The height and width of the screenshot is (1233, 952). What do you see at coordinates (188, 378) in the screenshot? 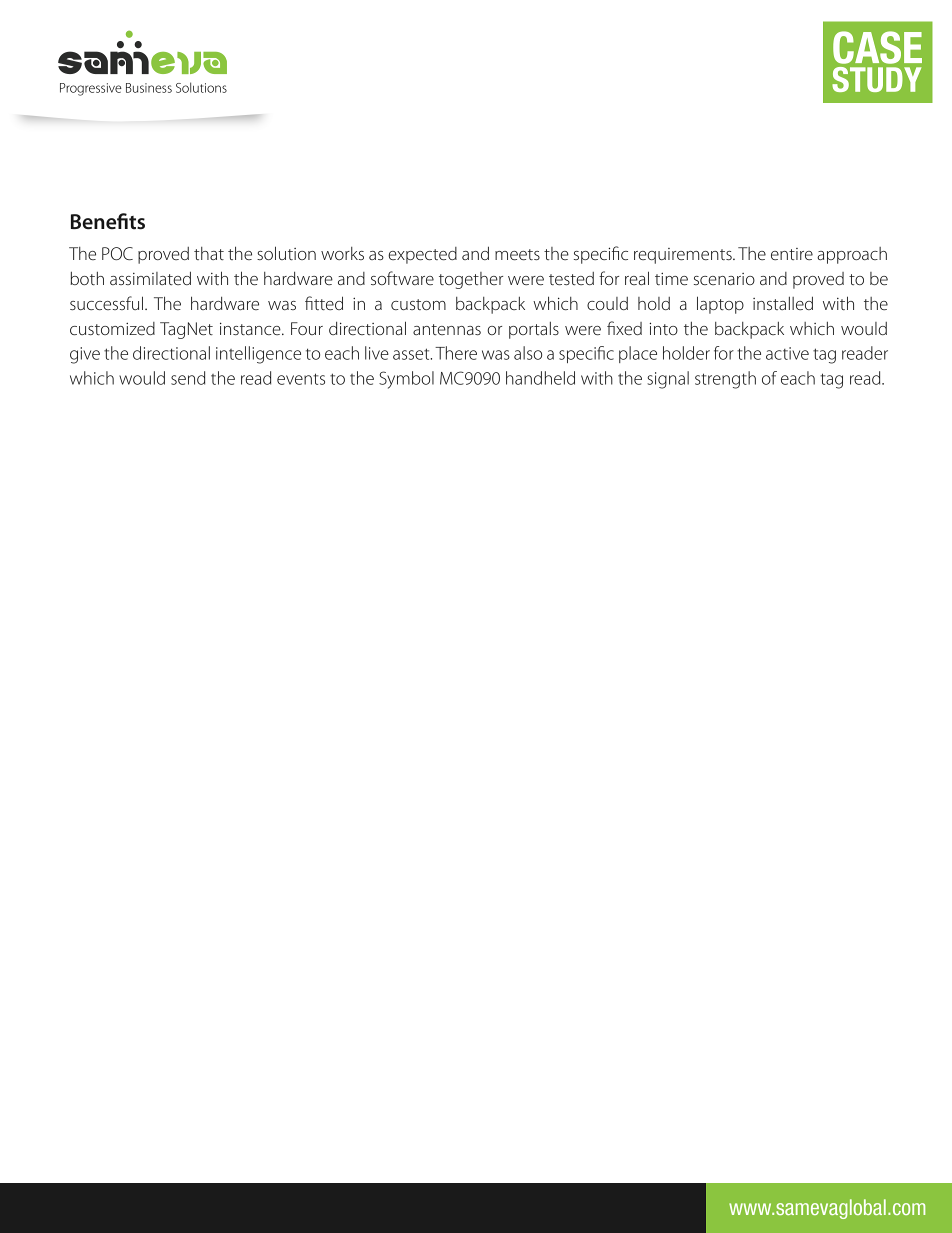
I see `send` at bounding box center [188, 378].
